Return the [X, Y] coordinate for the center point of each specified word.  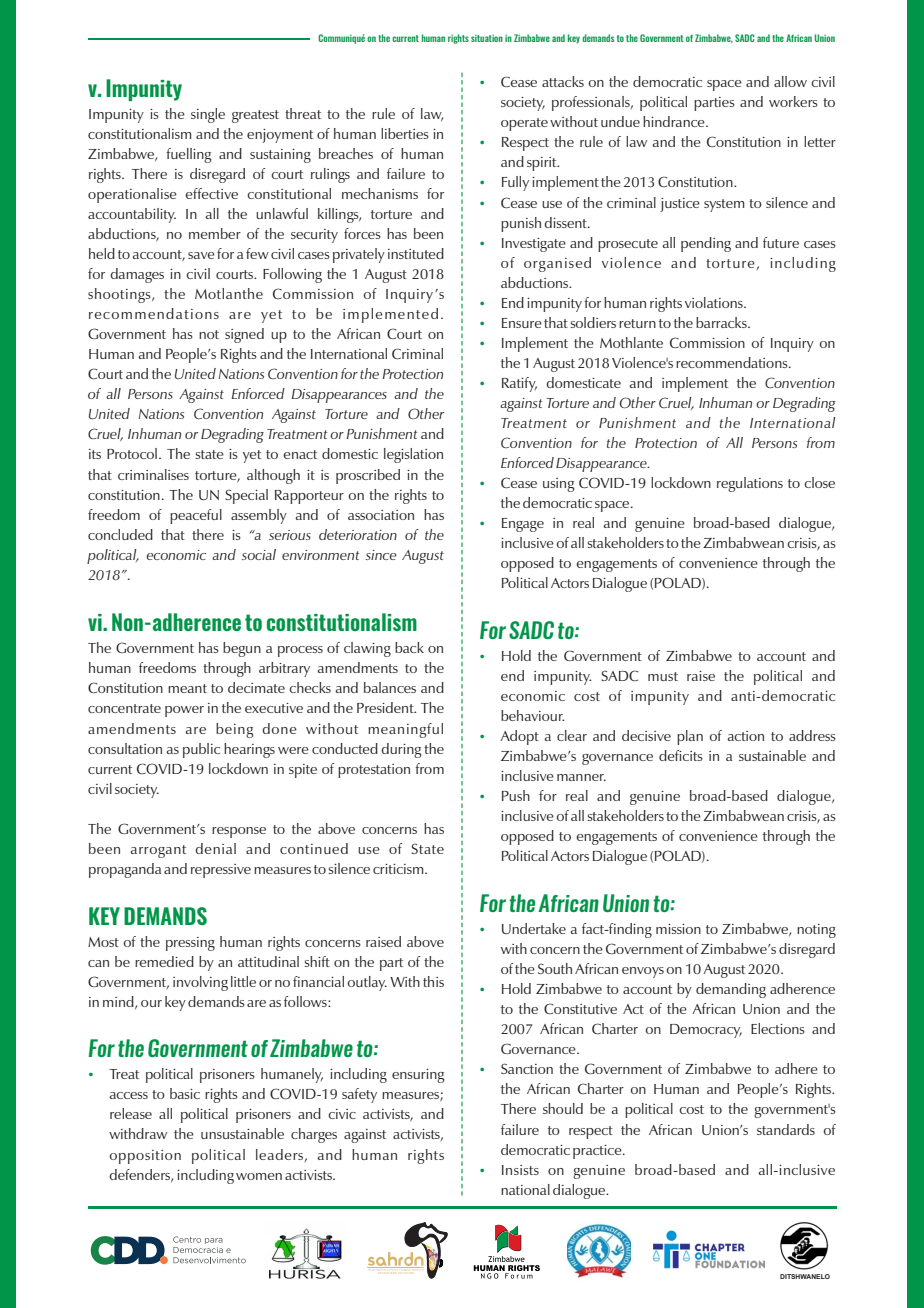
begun [242, 649]
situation [487, 38]
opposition [145, 1157]
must [663, 676]
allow [790, 81]
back [409, 647]
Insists [520, 1170]
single [208, 115]
